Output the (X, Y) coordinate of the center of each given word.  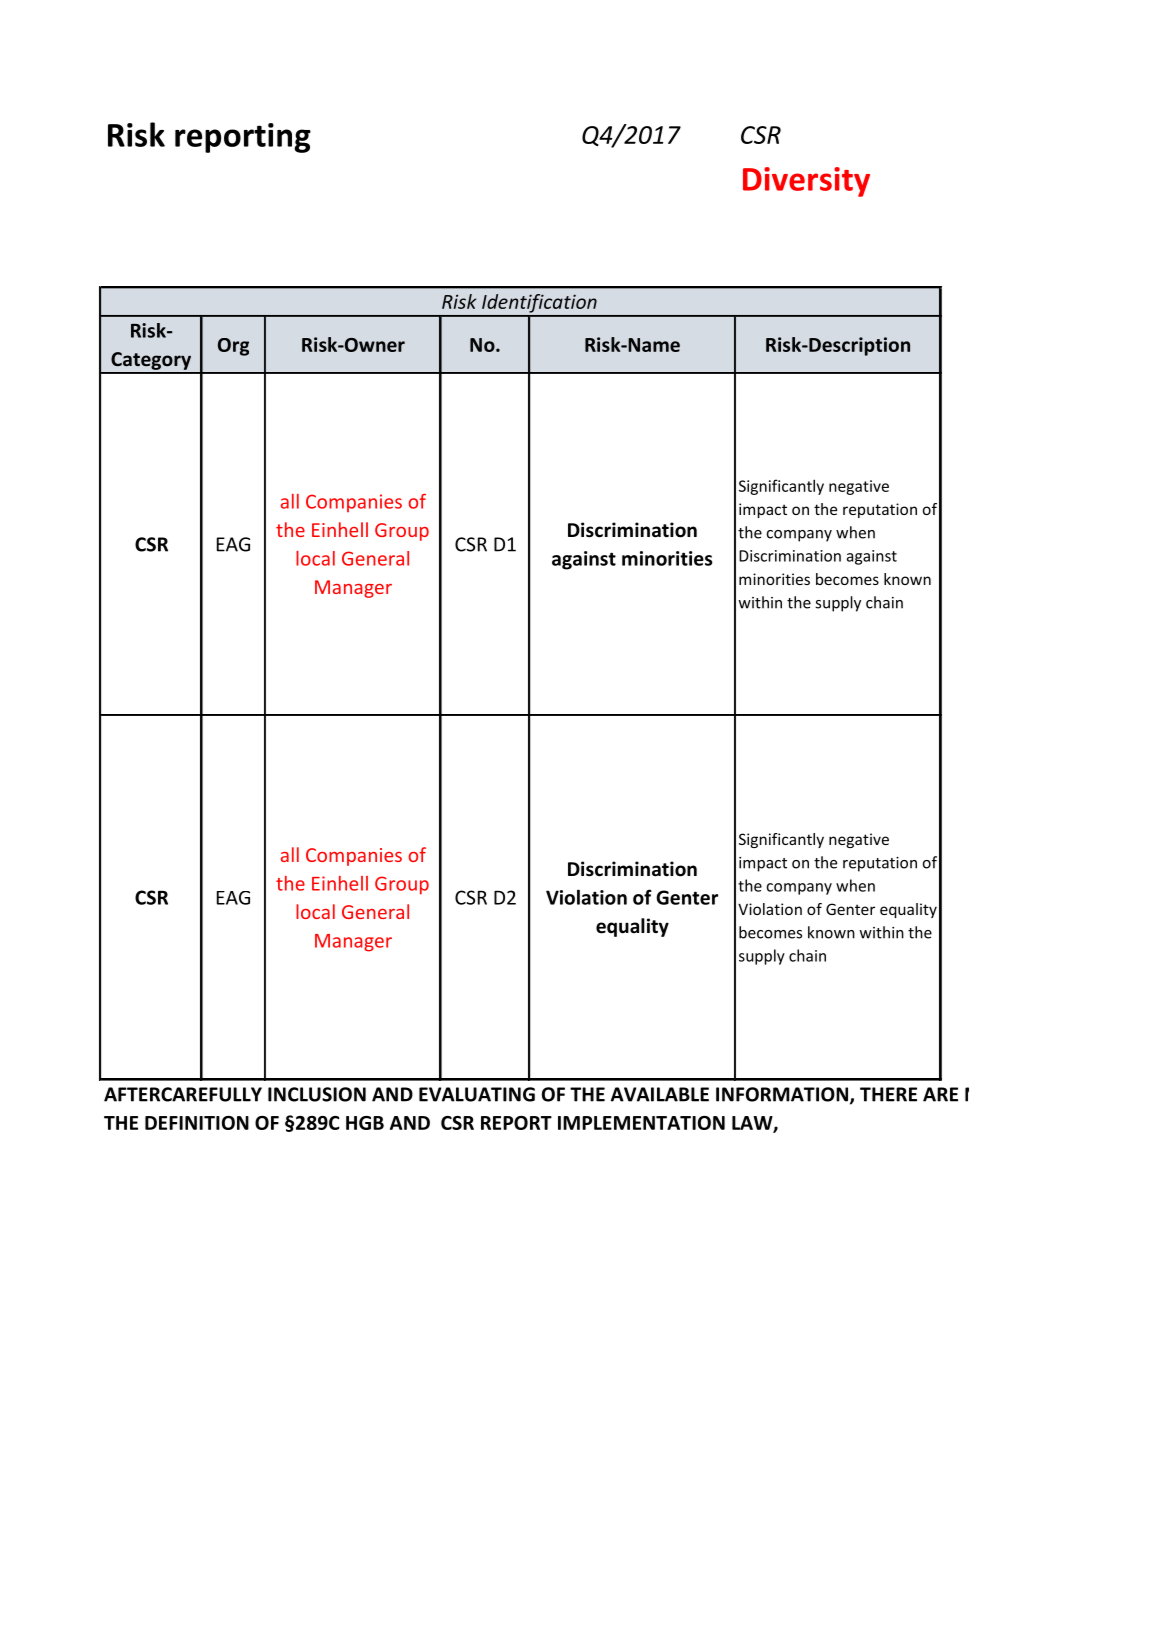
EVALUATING (477, 1094)
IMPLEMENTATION (641, 1123)
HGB (365, 1123)
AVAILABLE (660, 1094)
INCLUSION (317, 1094)
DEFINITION (197, 1123)
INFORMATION (782, 1094)
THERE (888, 1094)
